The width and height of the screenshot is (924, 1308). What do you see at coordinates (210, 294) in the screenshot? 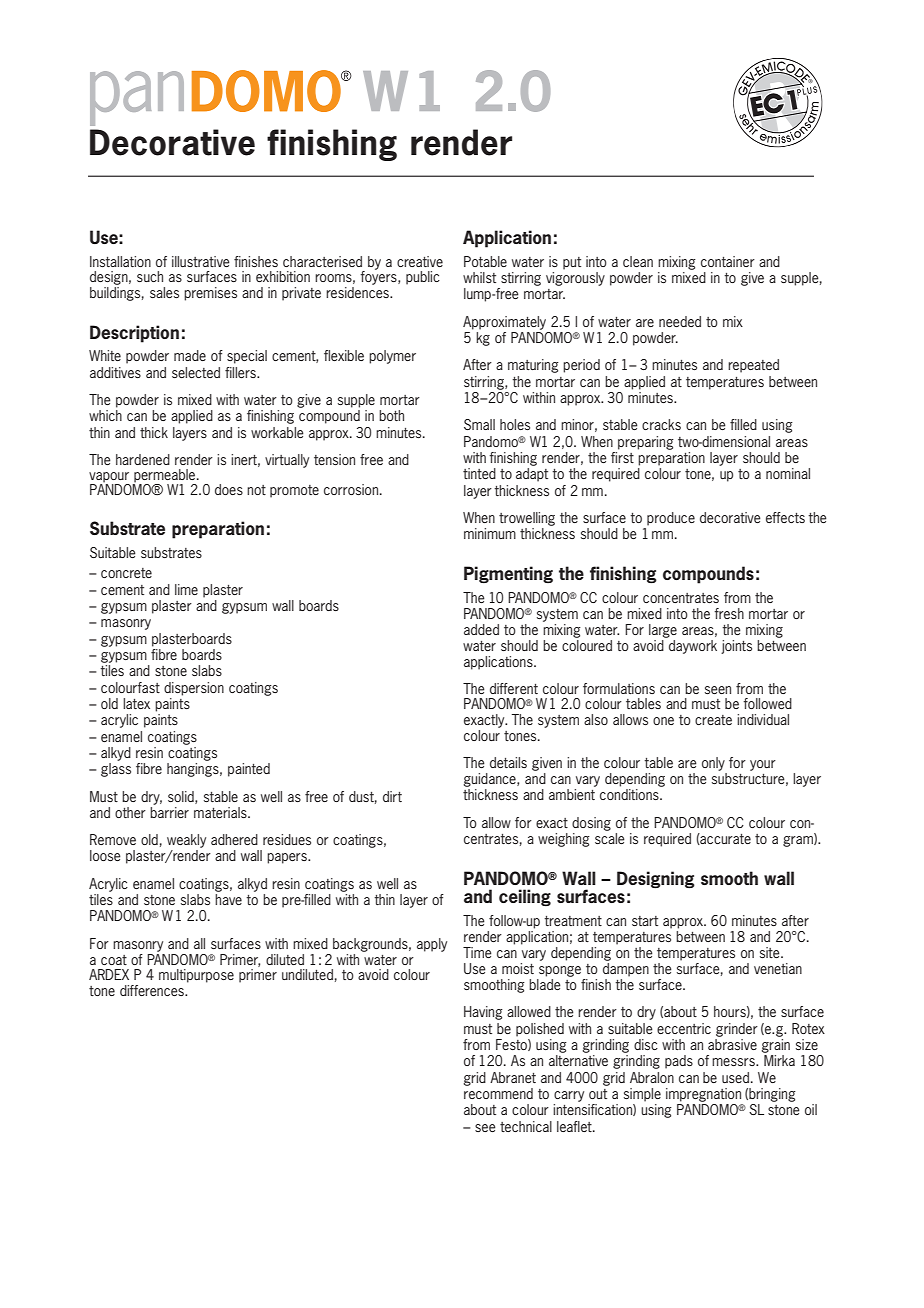
I see `premises` at bounding box center [210, 294].
